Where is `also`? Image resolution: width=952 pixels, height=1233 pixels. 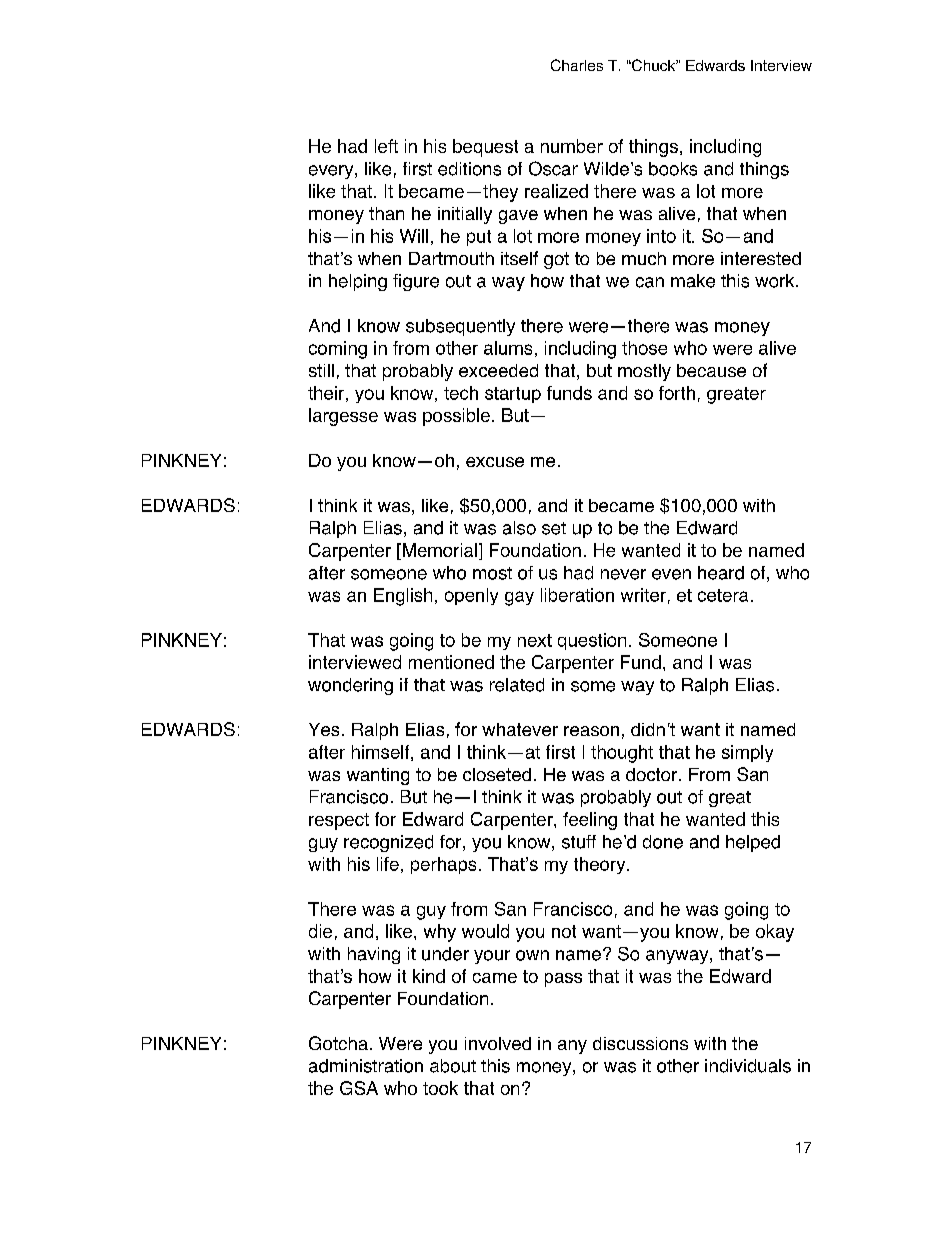
also is located at coordinates (519, 528).
